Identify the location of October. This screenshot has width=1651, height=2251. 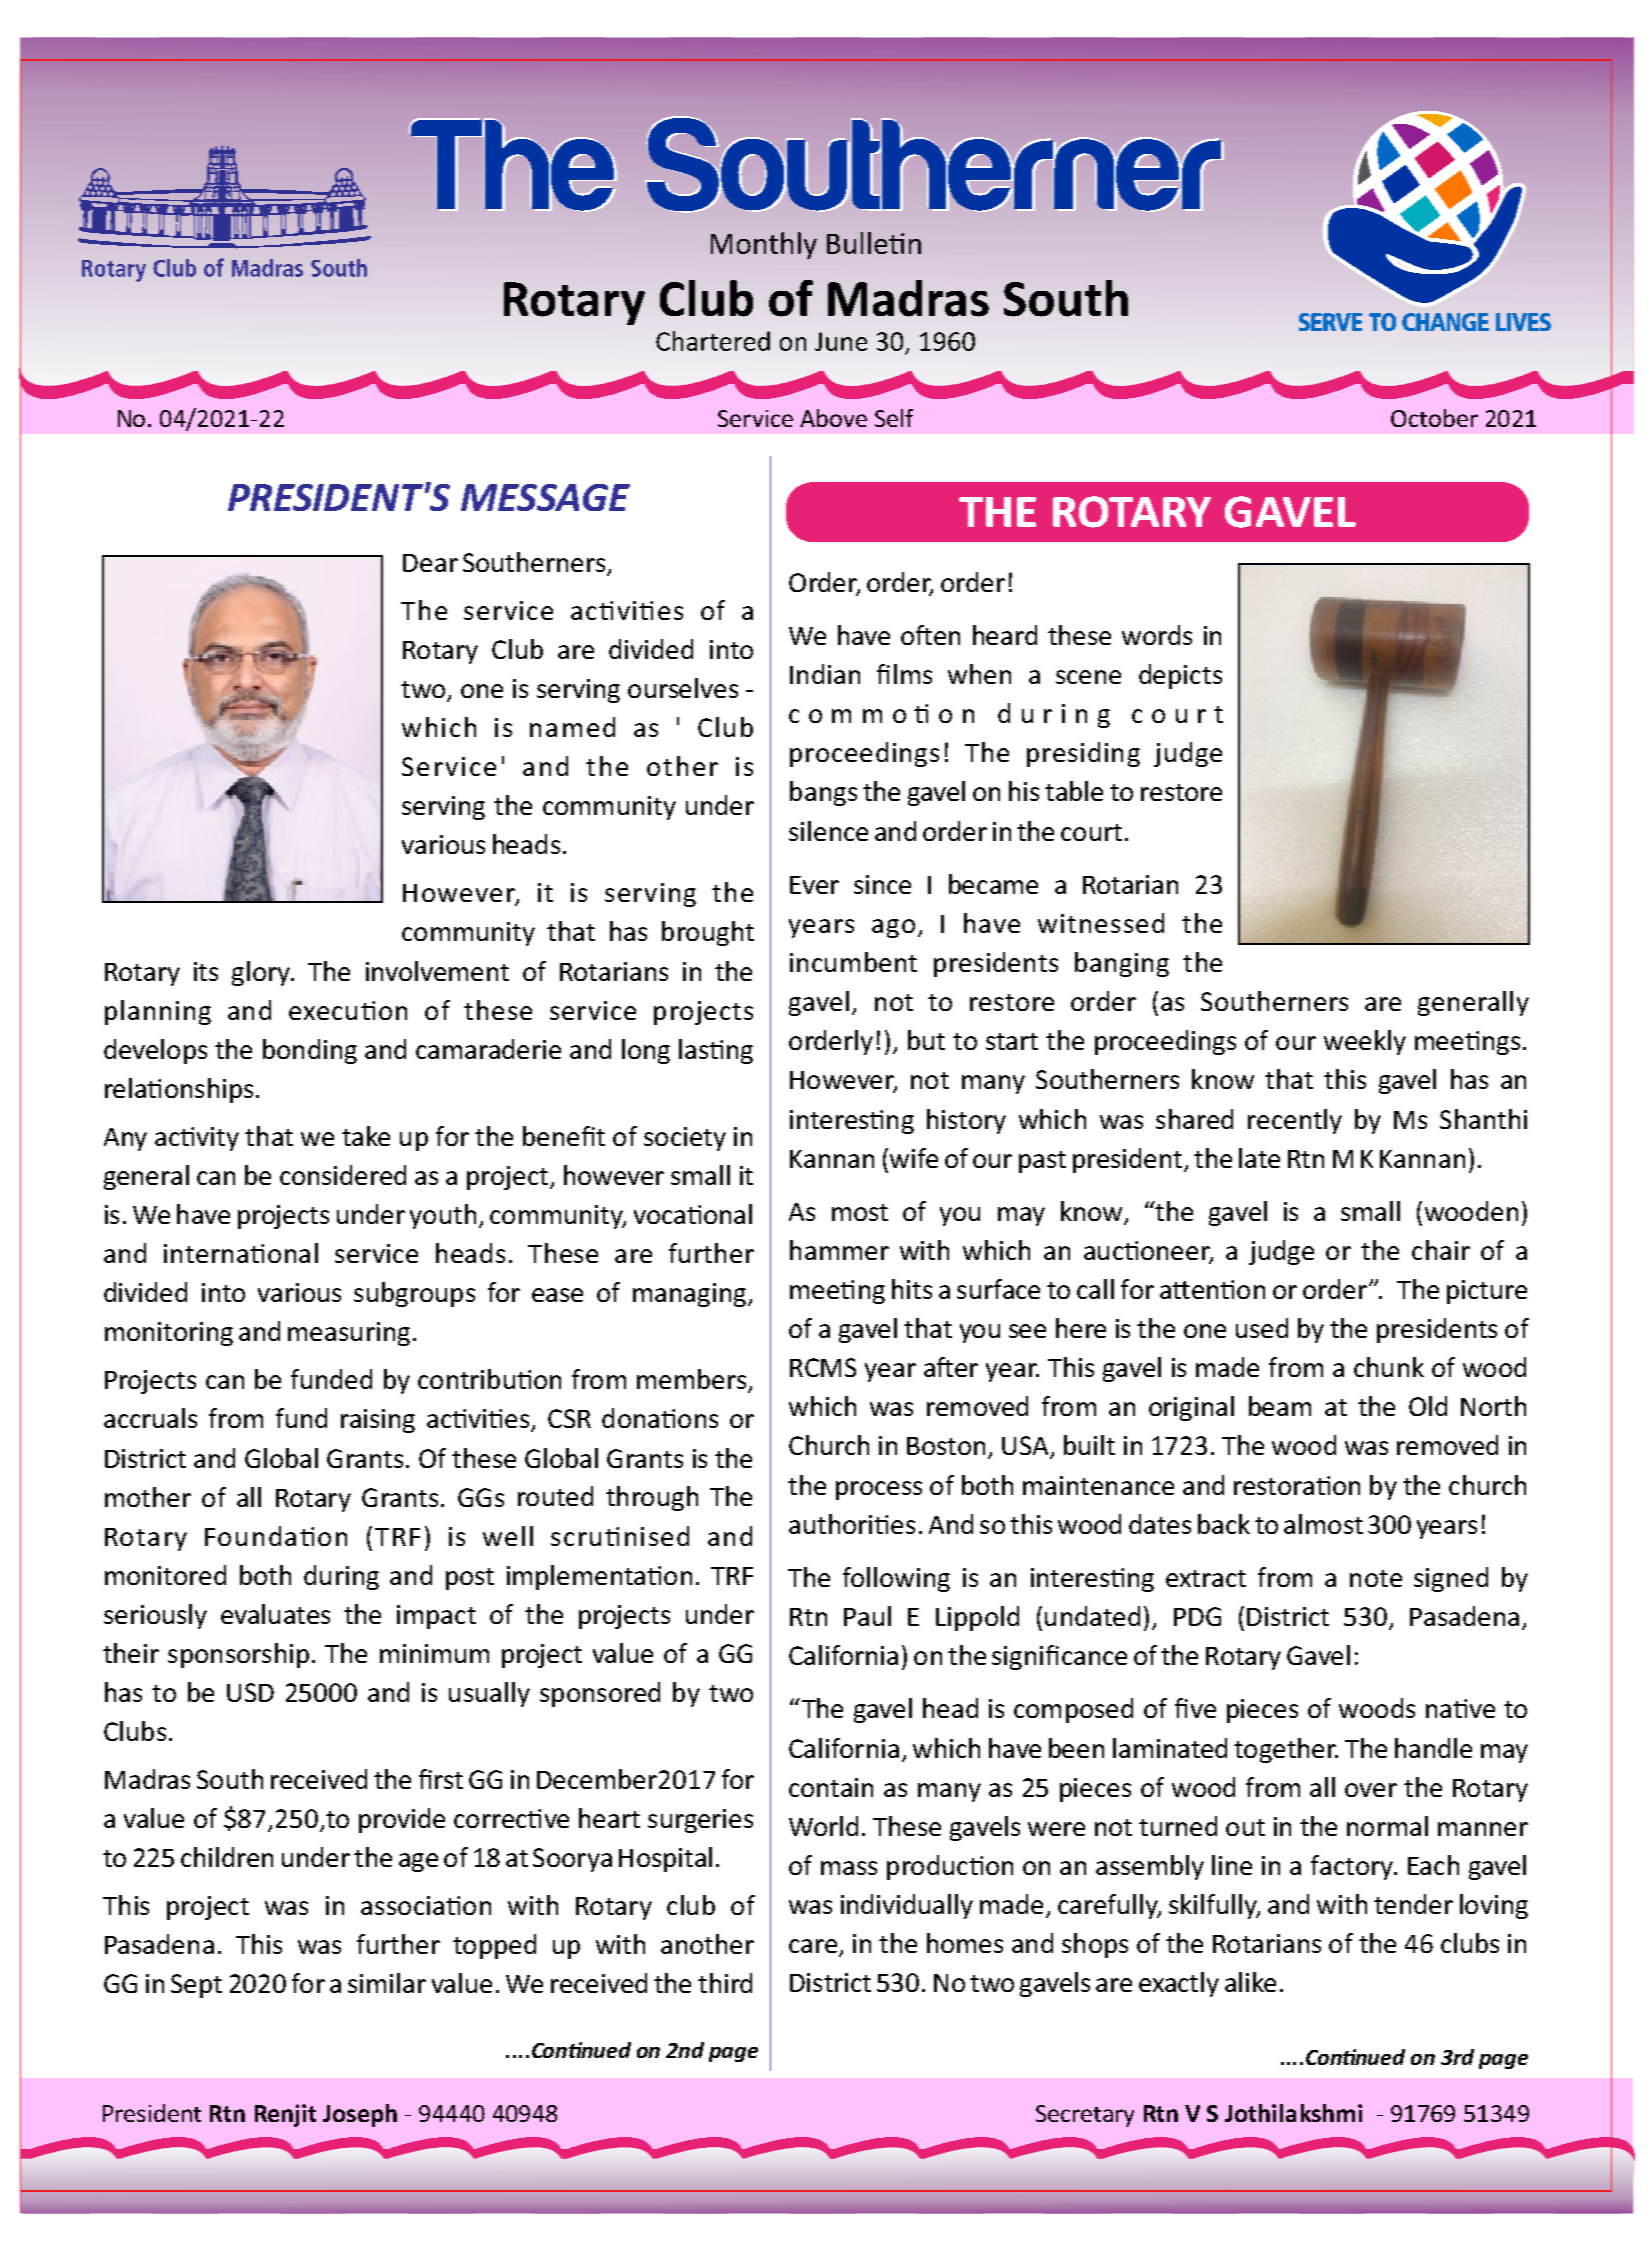
(1434, 418).
